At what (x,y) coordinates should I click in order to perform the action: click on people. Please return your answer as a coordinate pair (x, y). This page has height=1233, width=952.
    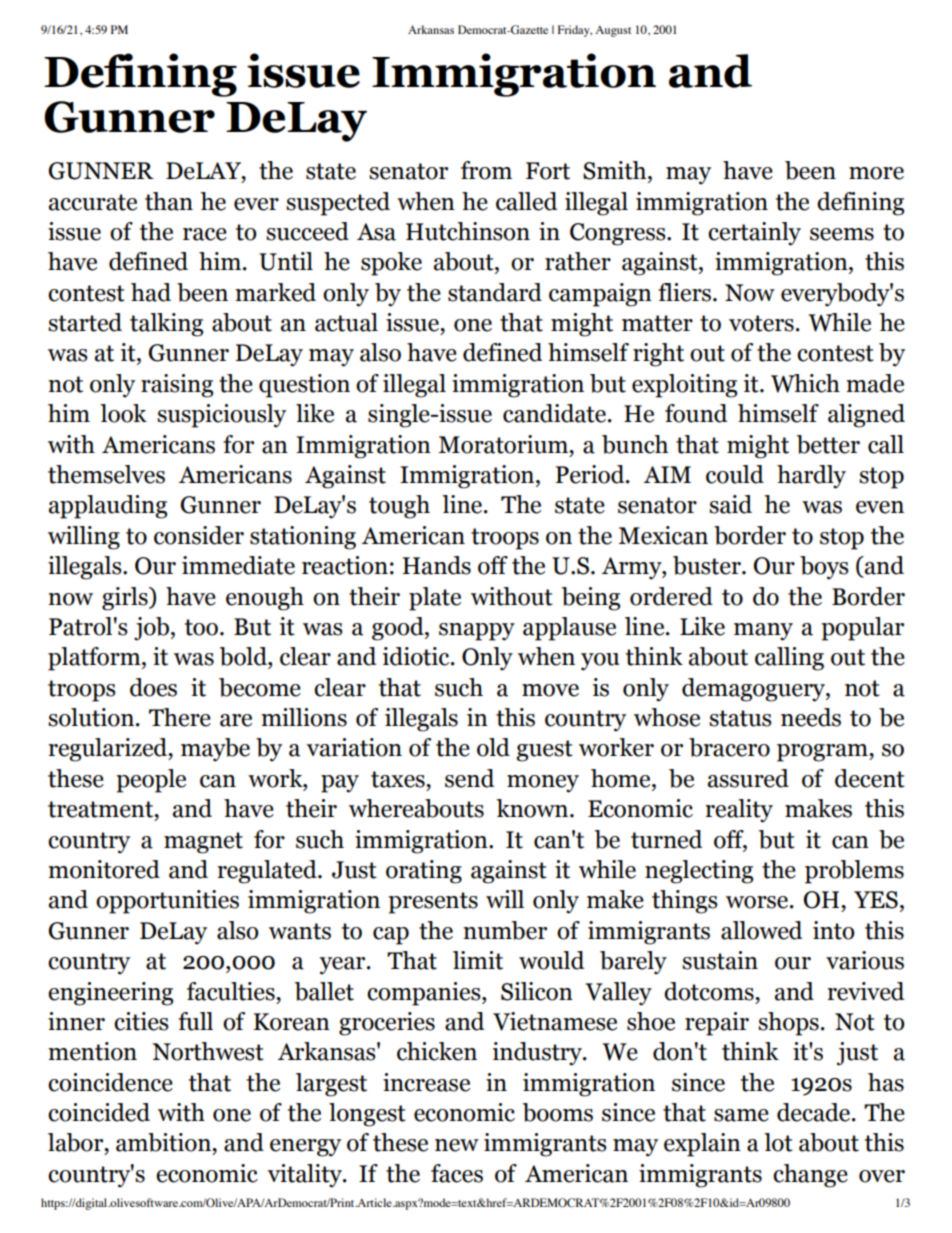
    Looking at the image, I should click on (151, 781).
